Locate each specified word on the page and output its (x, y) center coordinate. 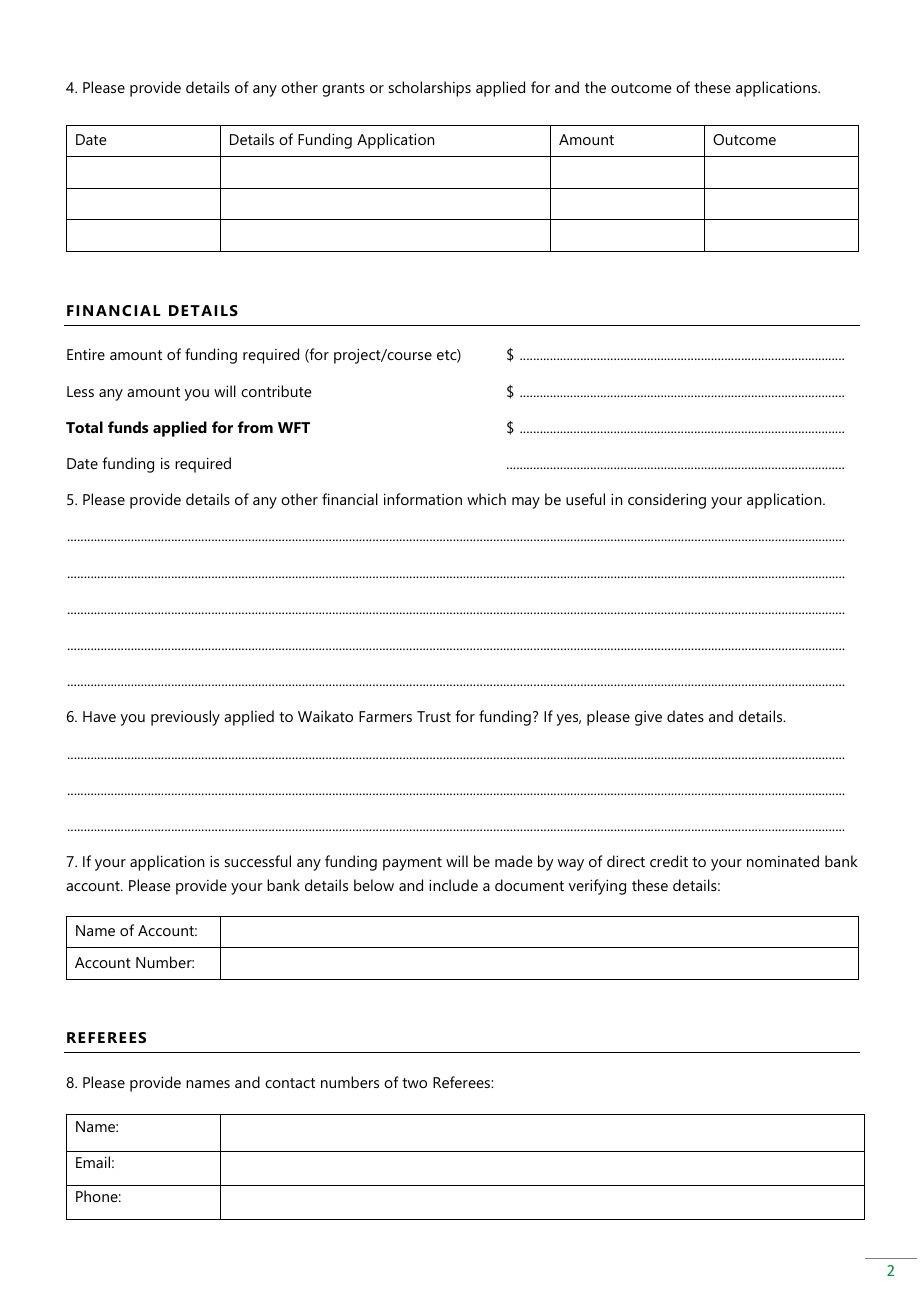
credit (669, 861)
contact (290, 1083)
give (648, 718)
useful (585, 499)
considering (667, 501)
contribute (276, 391)
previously (185, 718)
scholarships (430, 89)
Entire (86, 354)
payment (412, 864)
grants (343, 90)
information (423, 499)
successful (258, 861)
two (414, 1083)
